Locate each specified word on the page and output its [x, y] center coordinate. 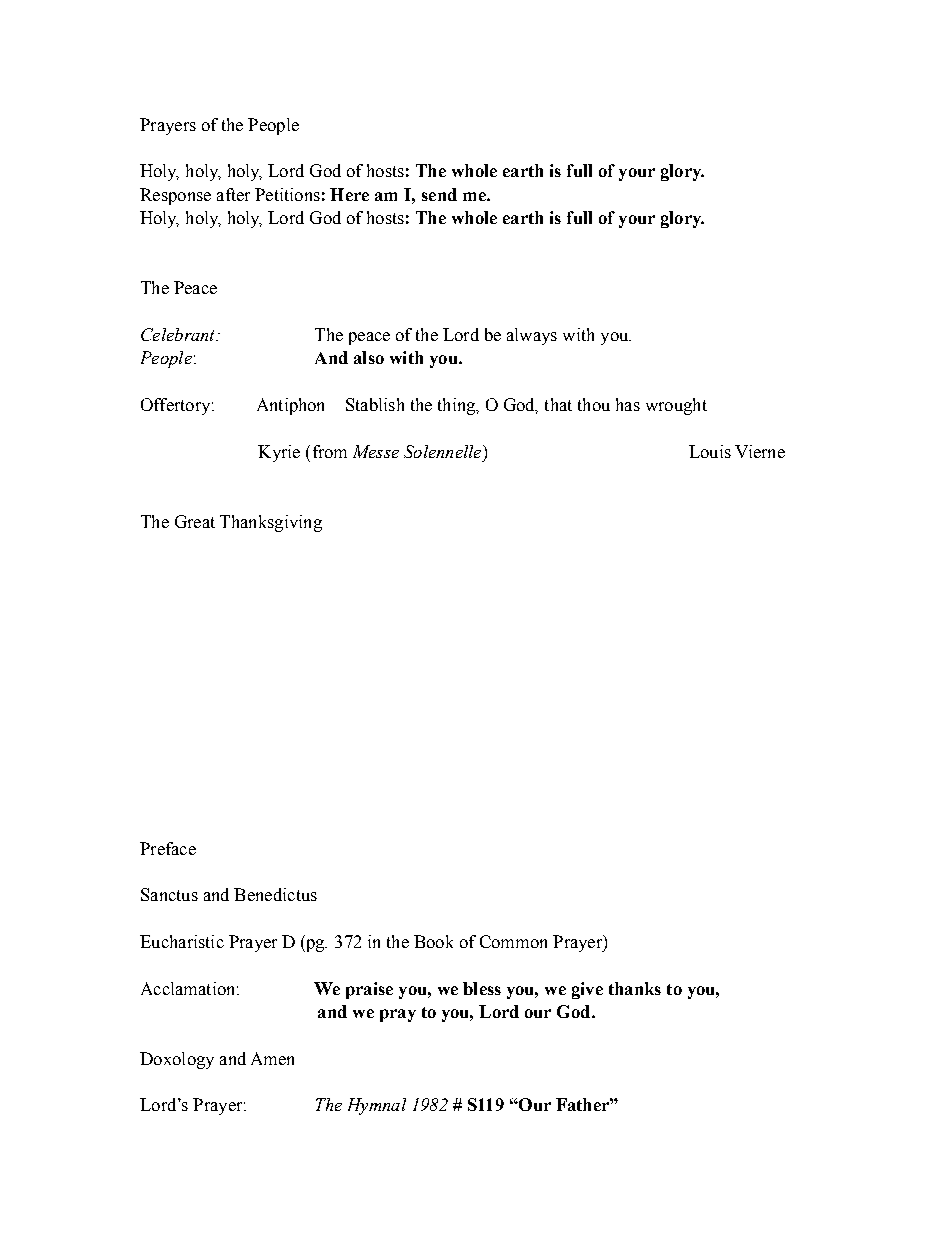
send [439, 194]
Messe [376, 451]
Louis [710, 451]
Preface [168, 848]
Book [433, 941]
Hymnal [377, 1106]
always [532, 336]
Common [513, 941]
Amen [272, 1058]
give [587, 990]
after [233, 194]
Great [195, 521]
